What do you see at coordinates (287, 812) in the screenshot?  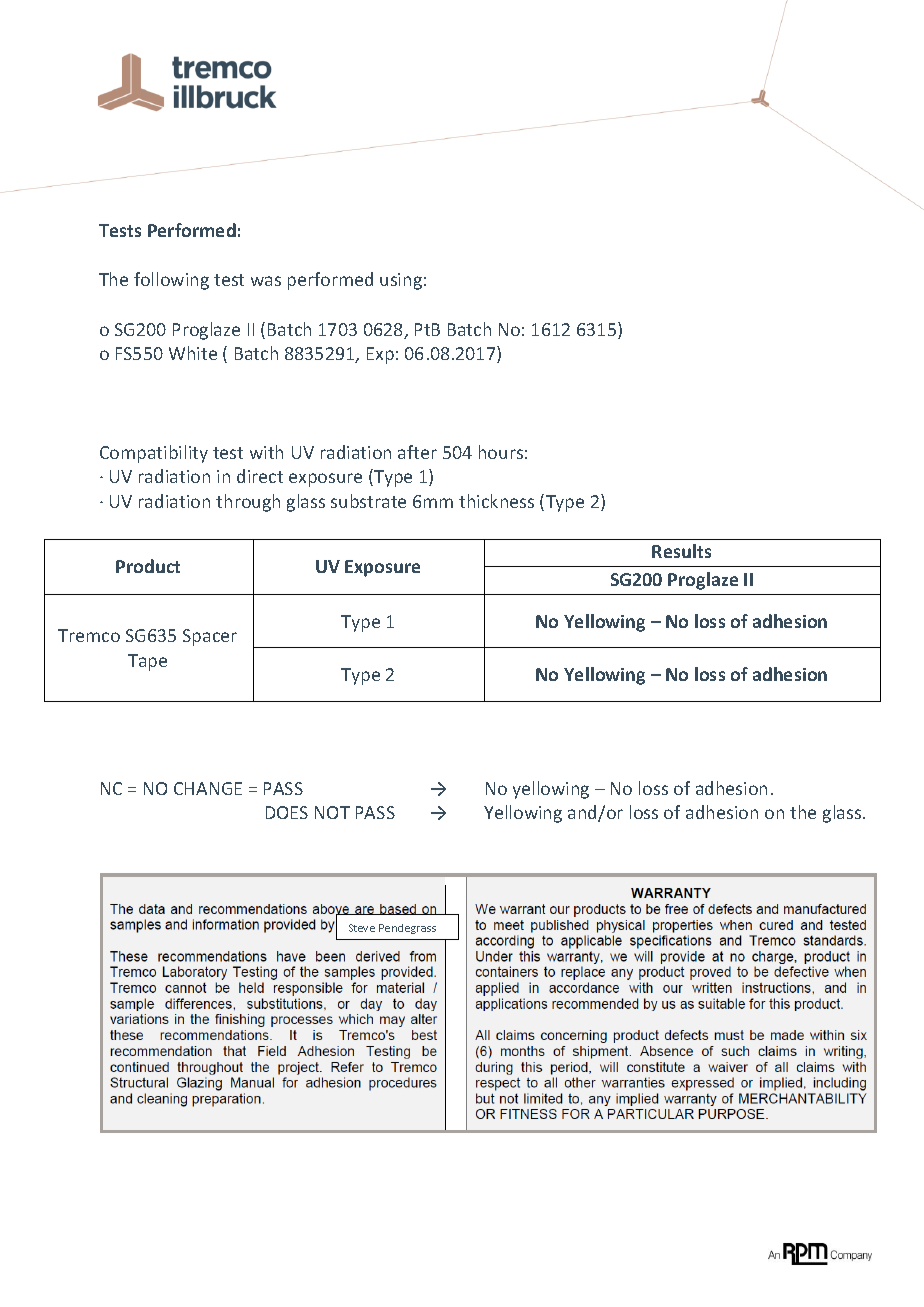 I see `DOES` at bounding box center [287, 812].
